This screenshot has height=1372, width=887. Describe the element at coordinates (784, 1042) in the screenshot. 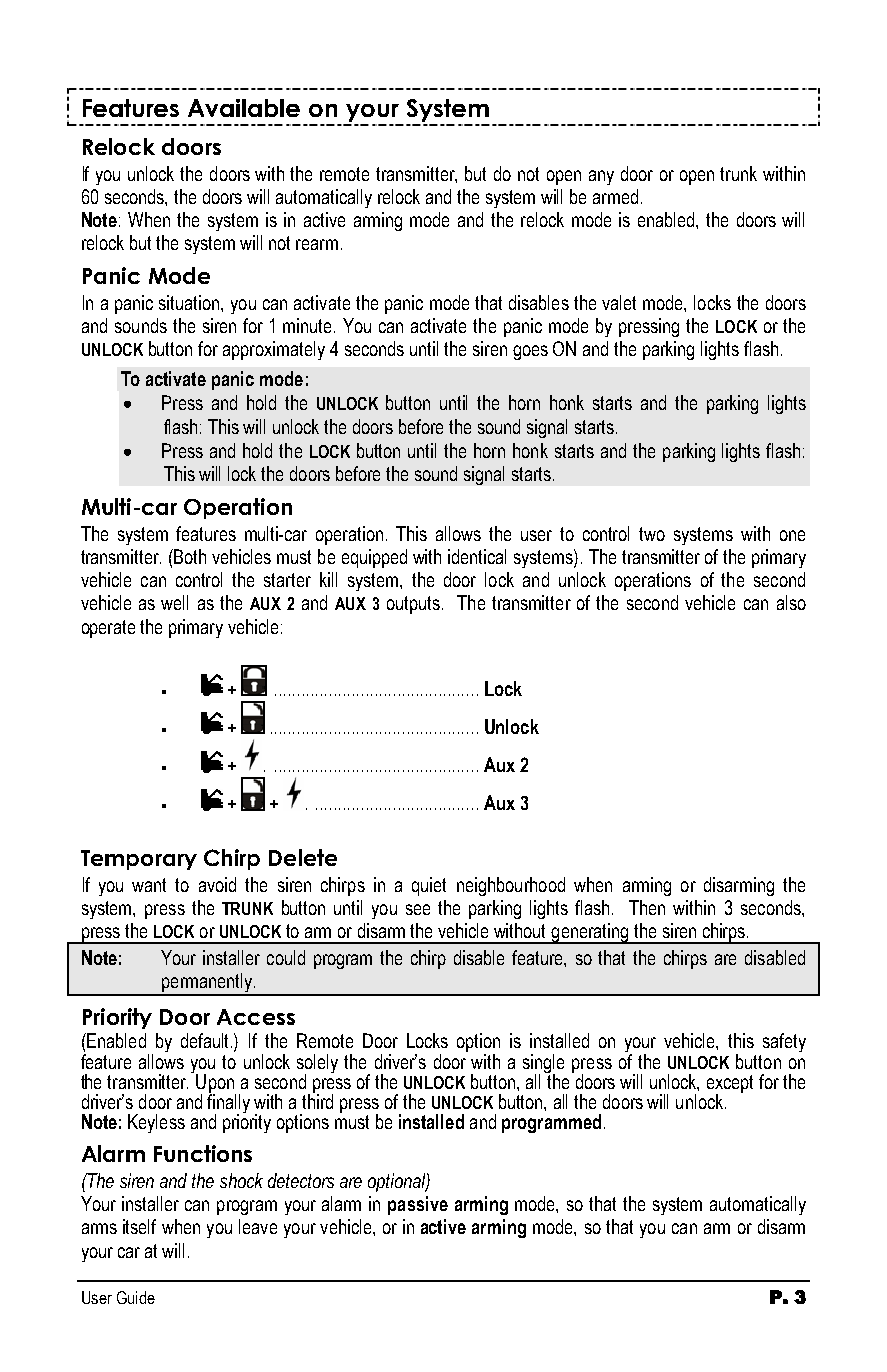

I see `safety` at that location.
